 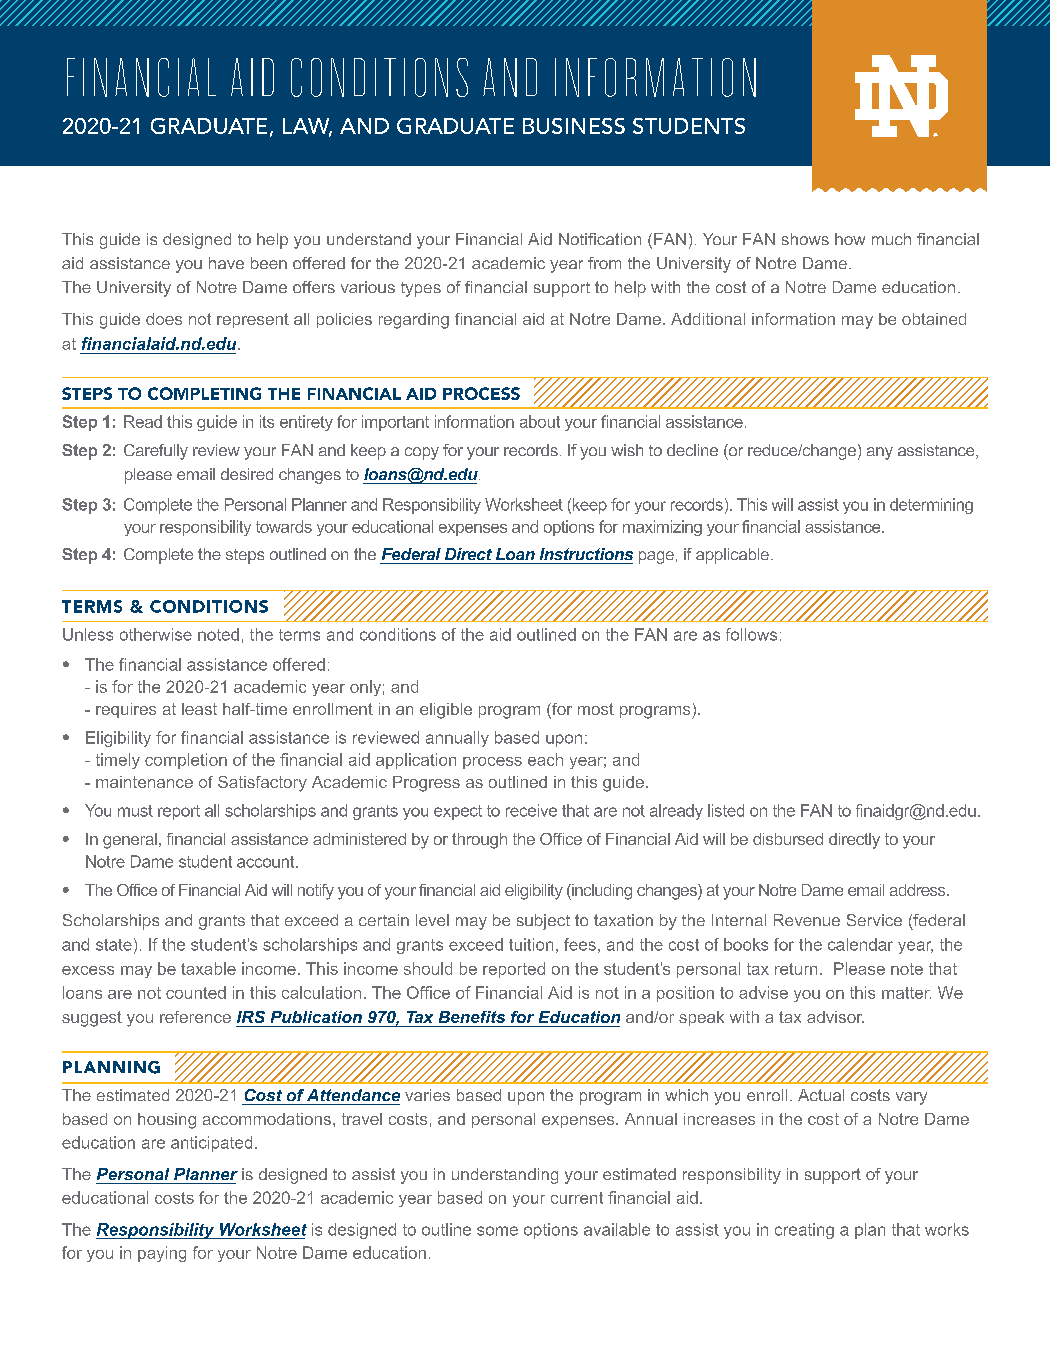 What do you see at coordinates (446, 711) in the screenshot?
I see `eligible` at bounding box center [446, 711].
